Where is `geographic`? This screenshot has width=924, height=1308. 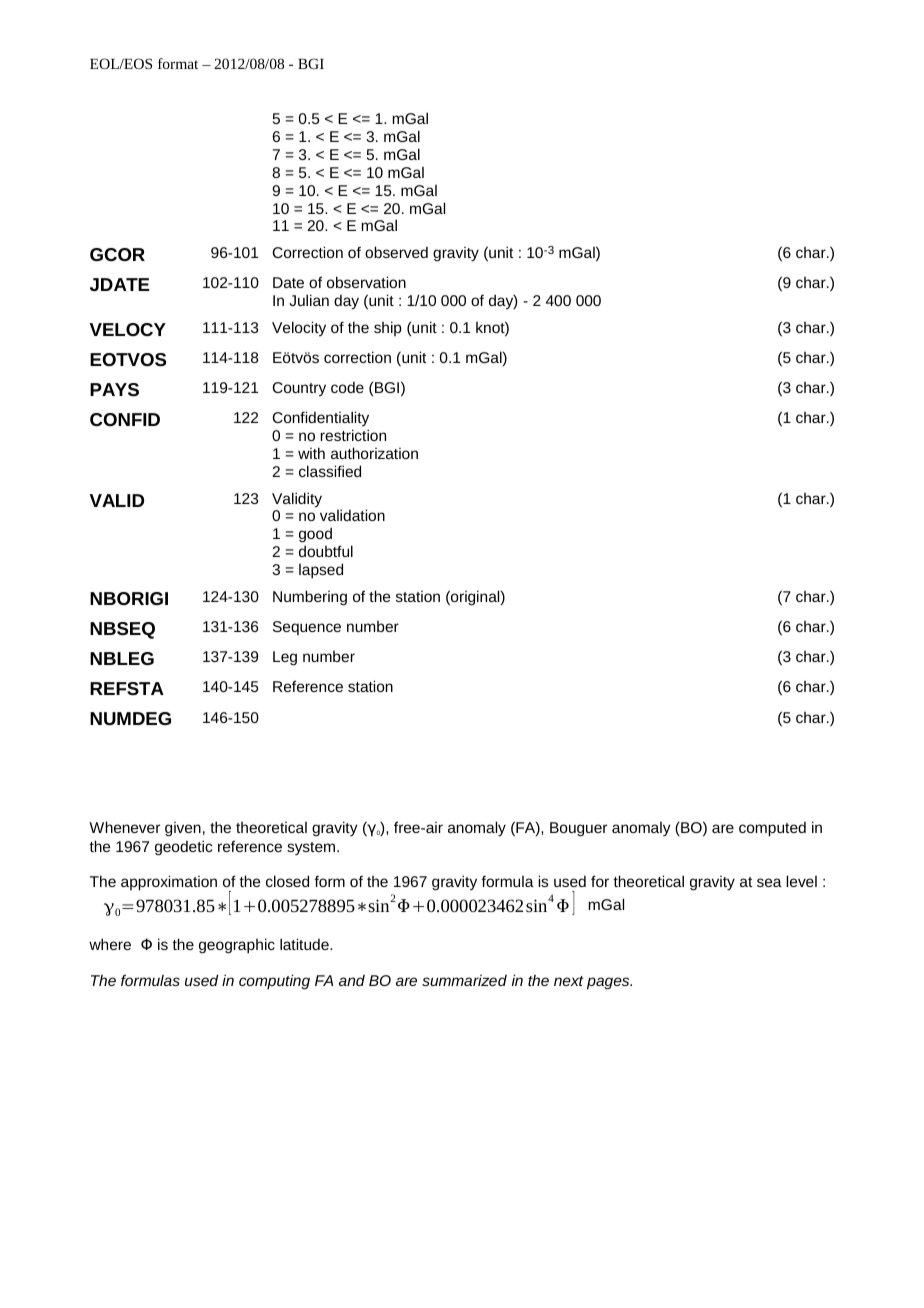
geographic is located at coordinates (237, 946).
